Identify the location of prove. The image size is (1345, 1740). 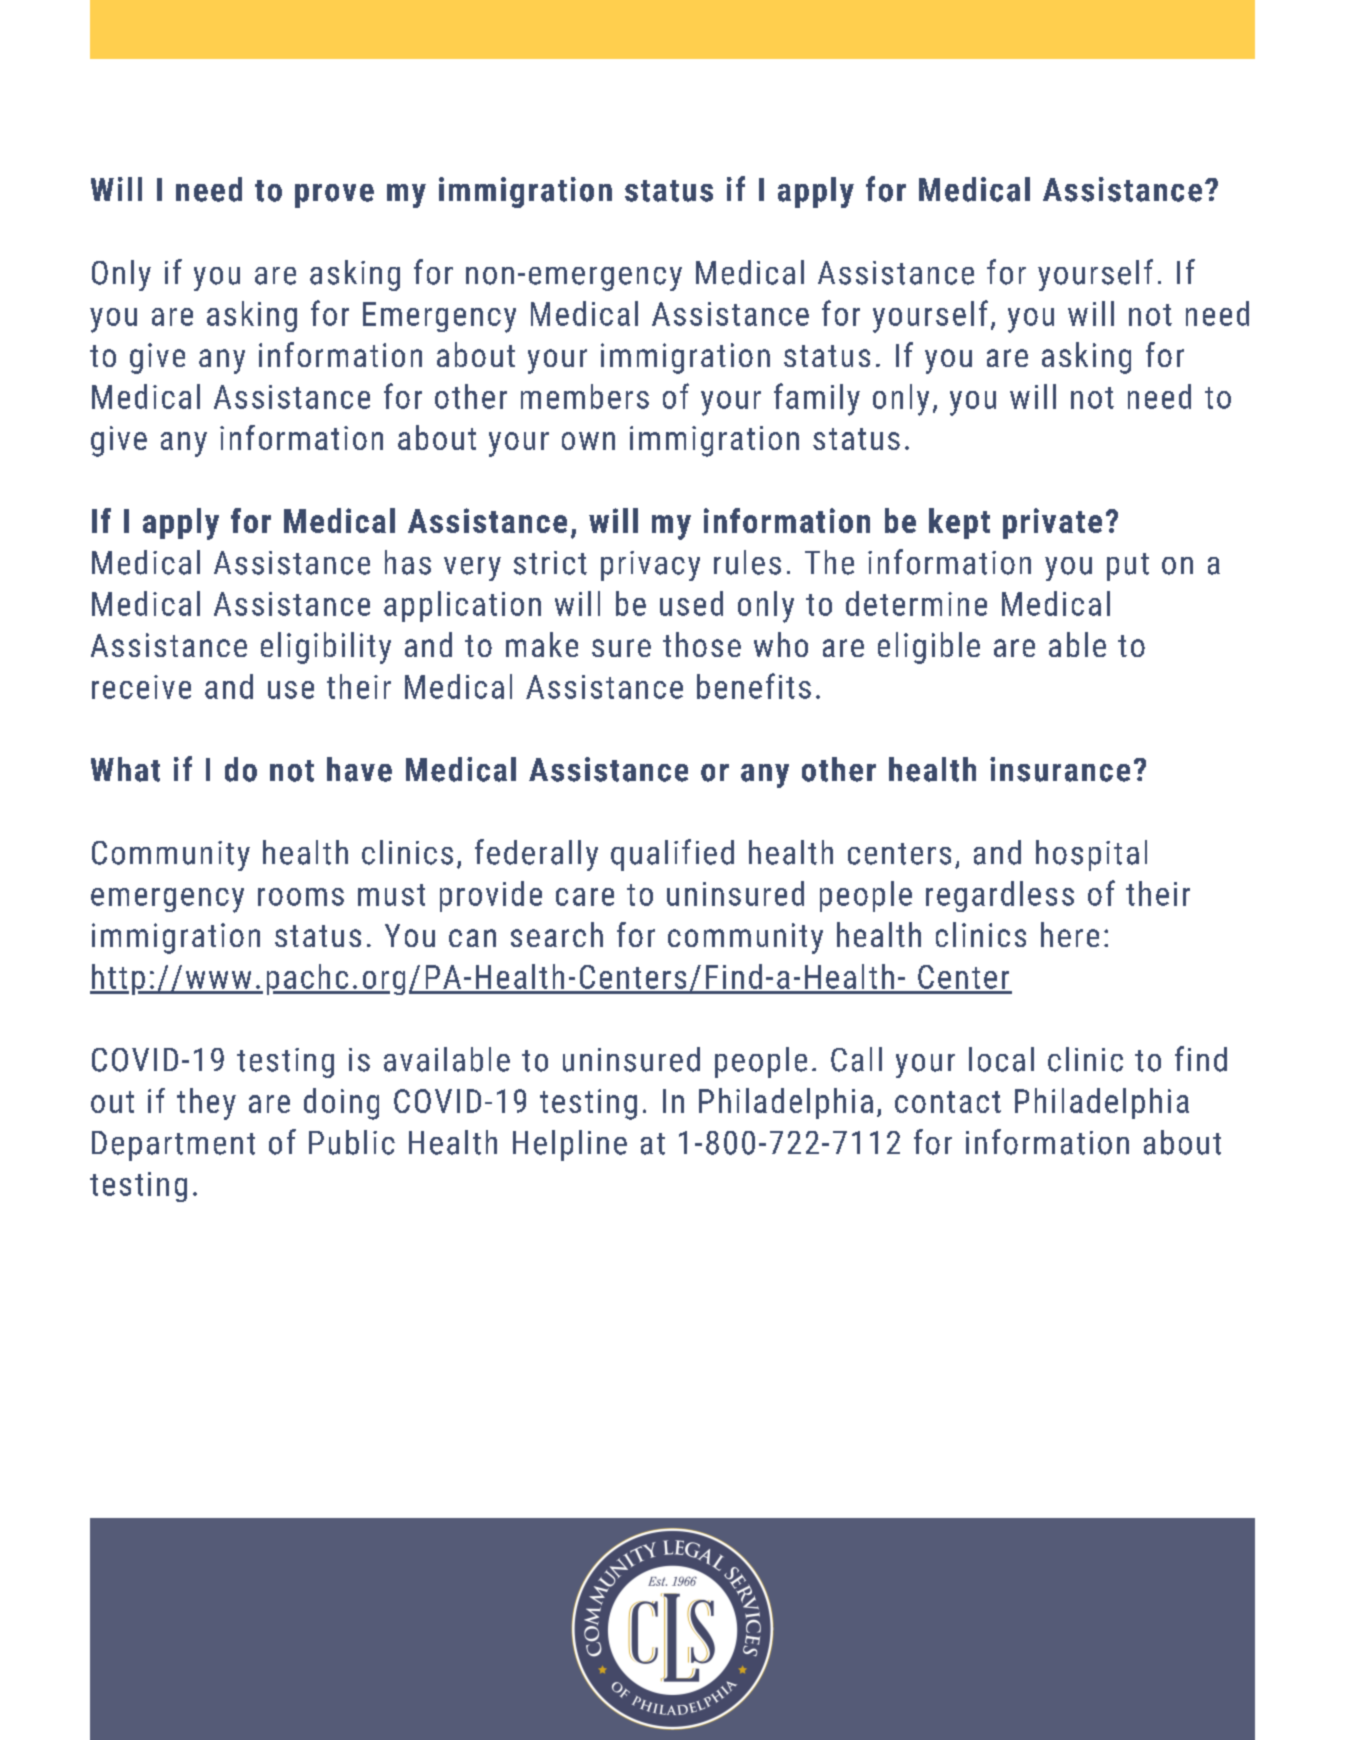
(334, 196).
